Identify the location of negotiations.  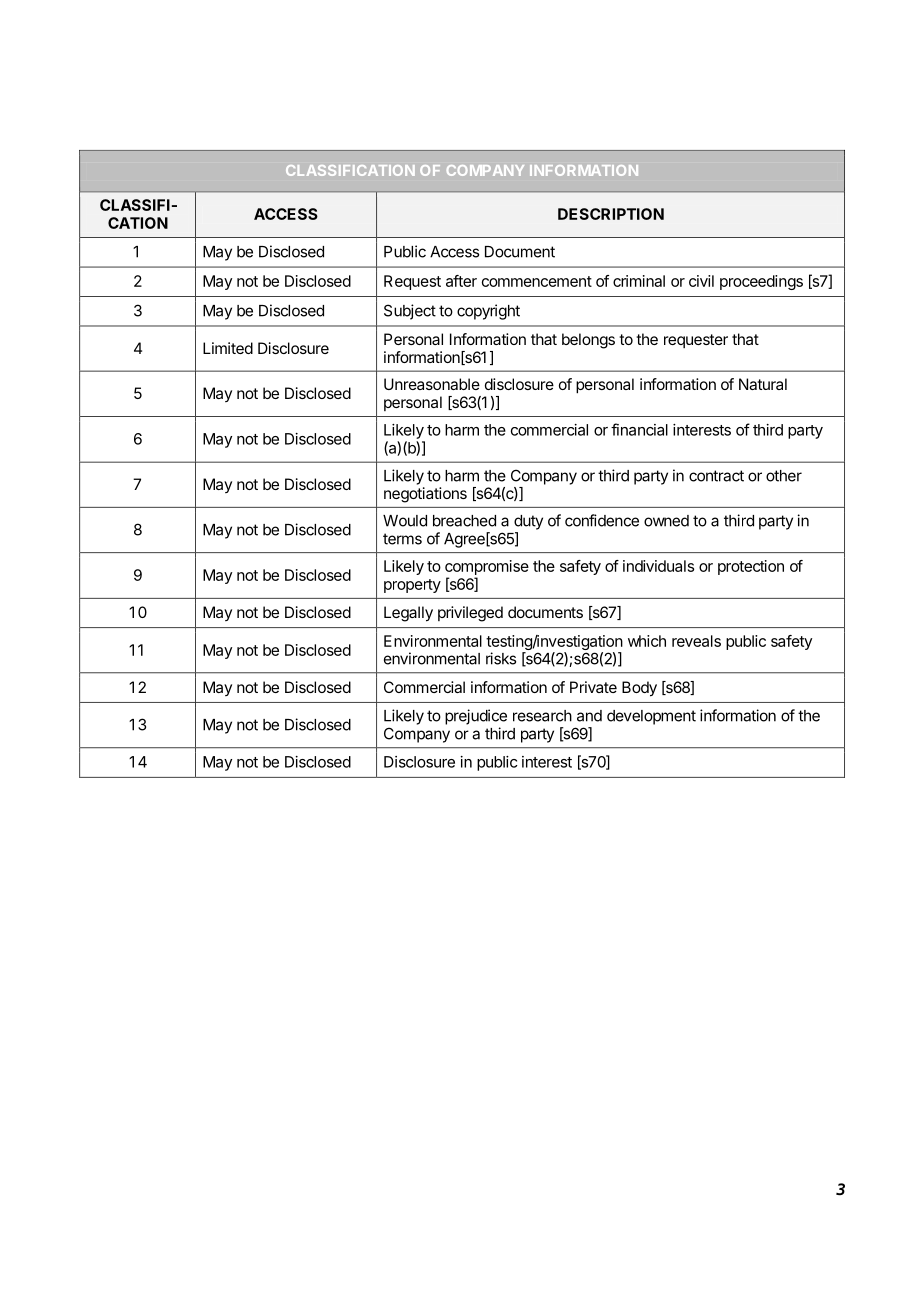
(425, 495).
